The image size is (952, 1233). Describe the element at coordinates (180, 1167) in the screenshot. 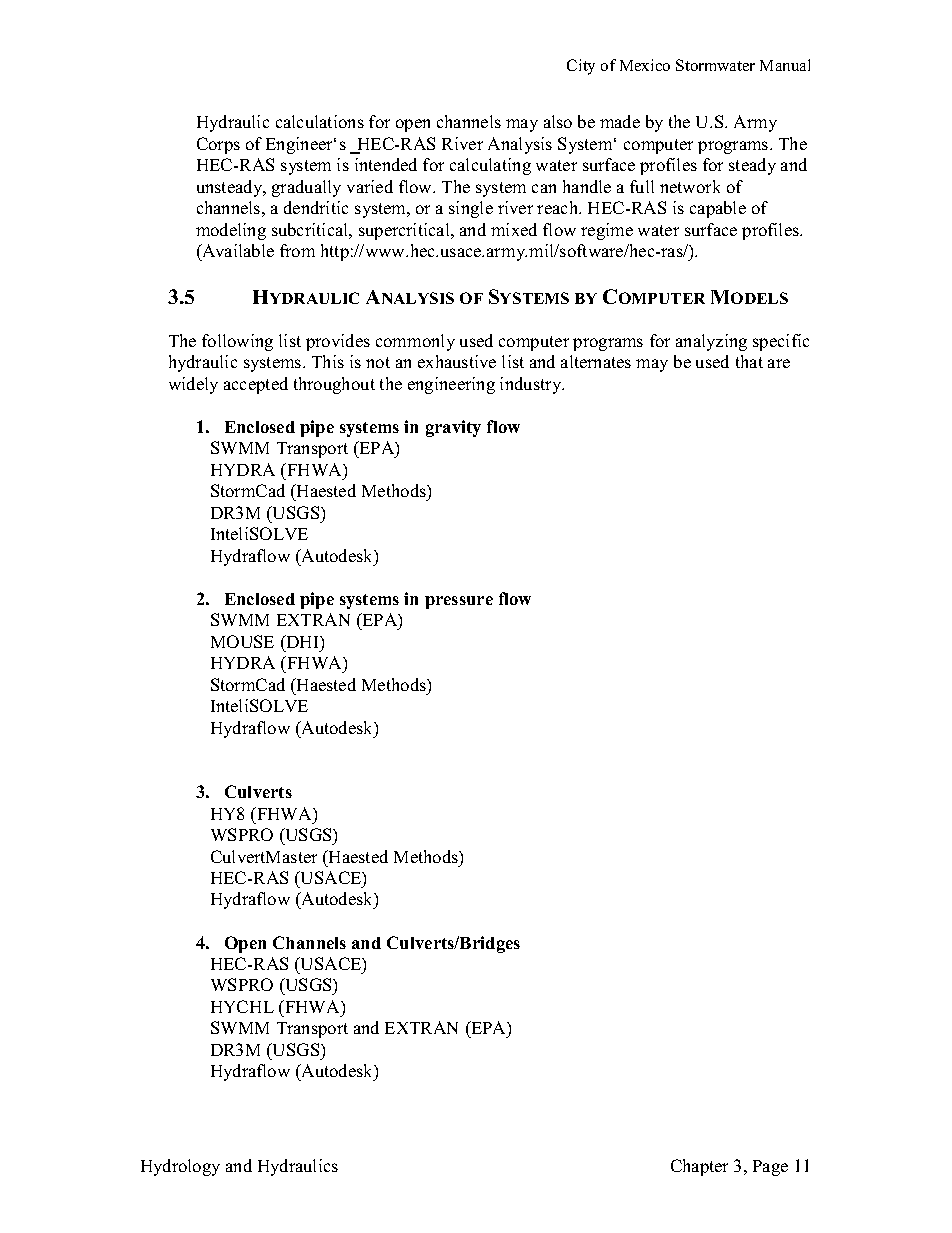

I see `Hydrology` at that location.
